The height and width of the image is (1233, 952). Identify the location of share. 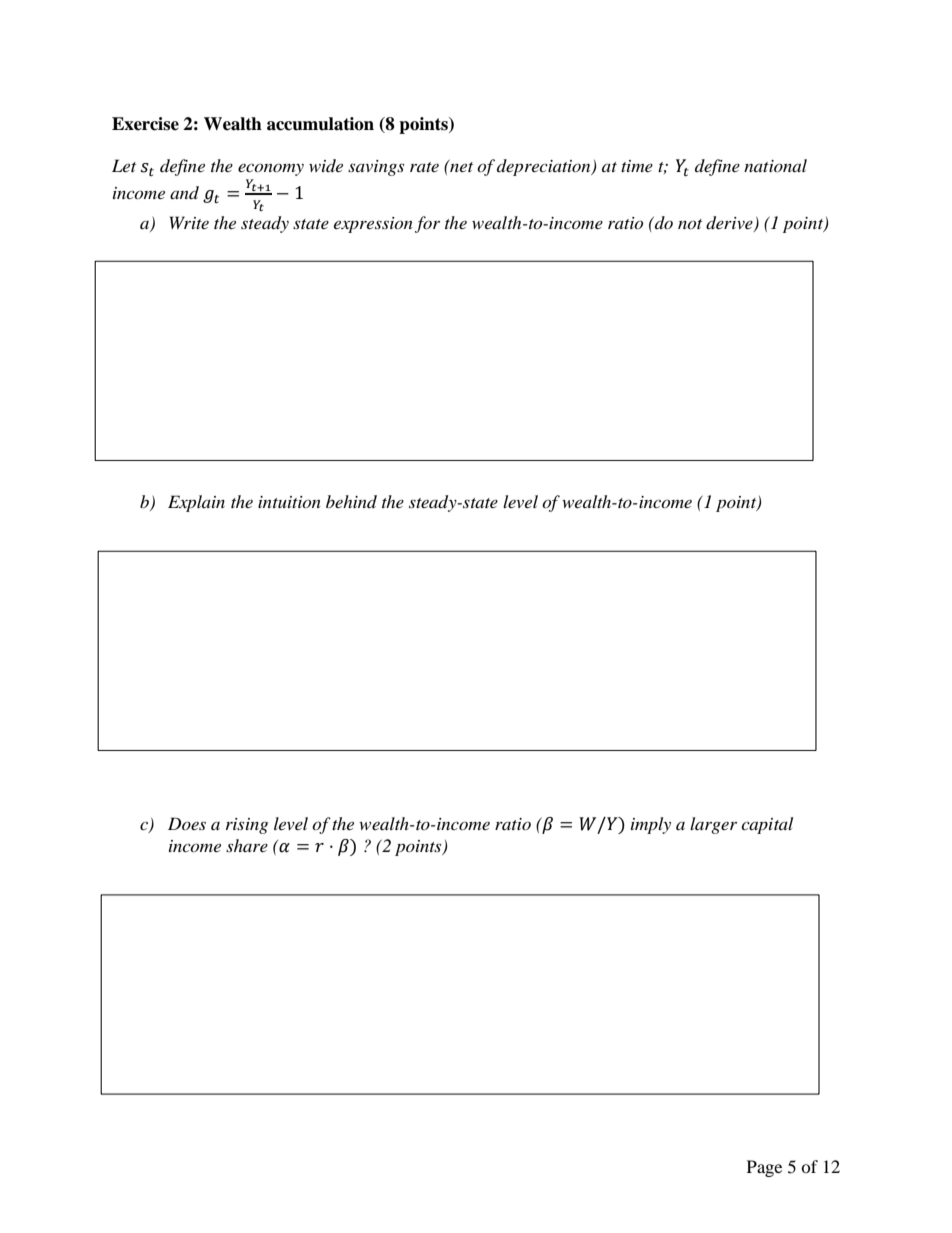
(247, 845).
